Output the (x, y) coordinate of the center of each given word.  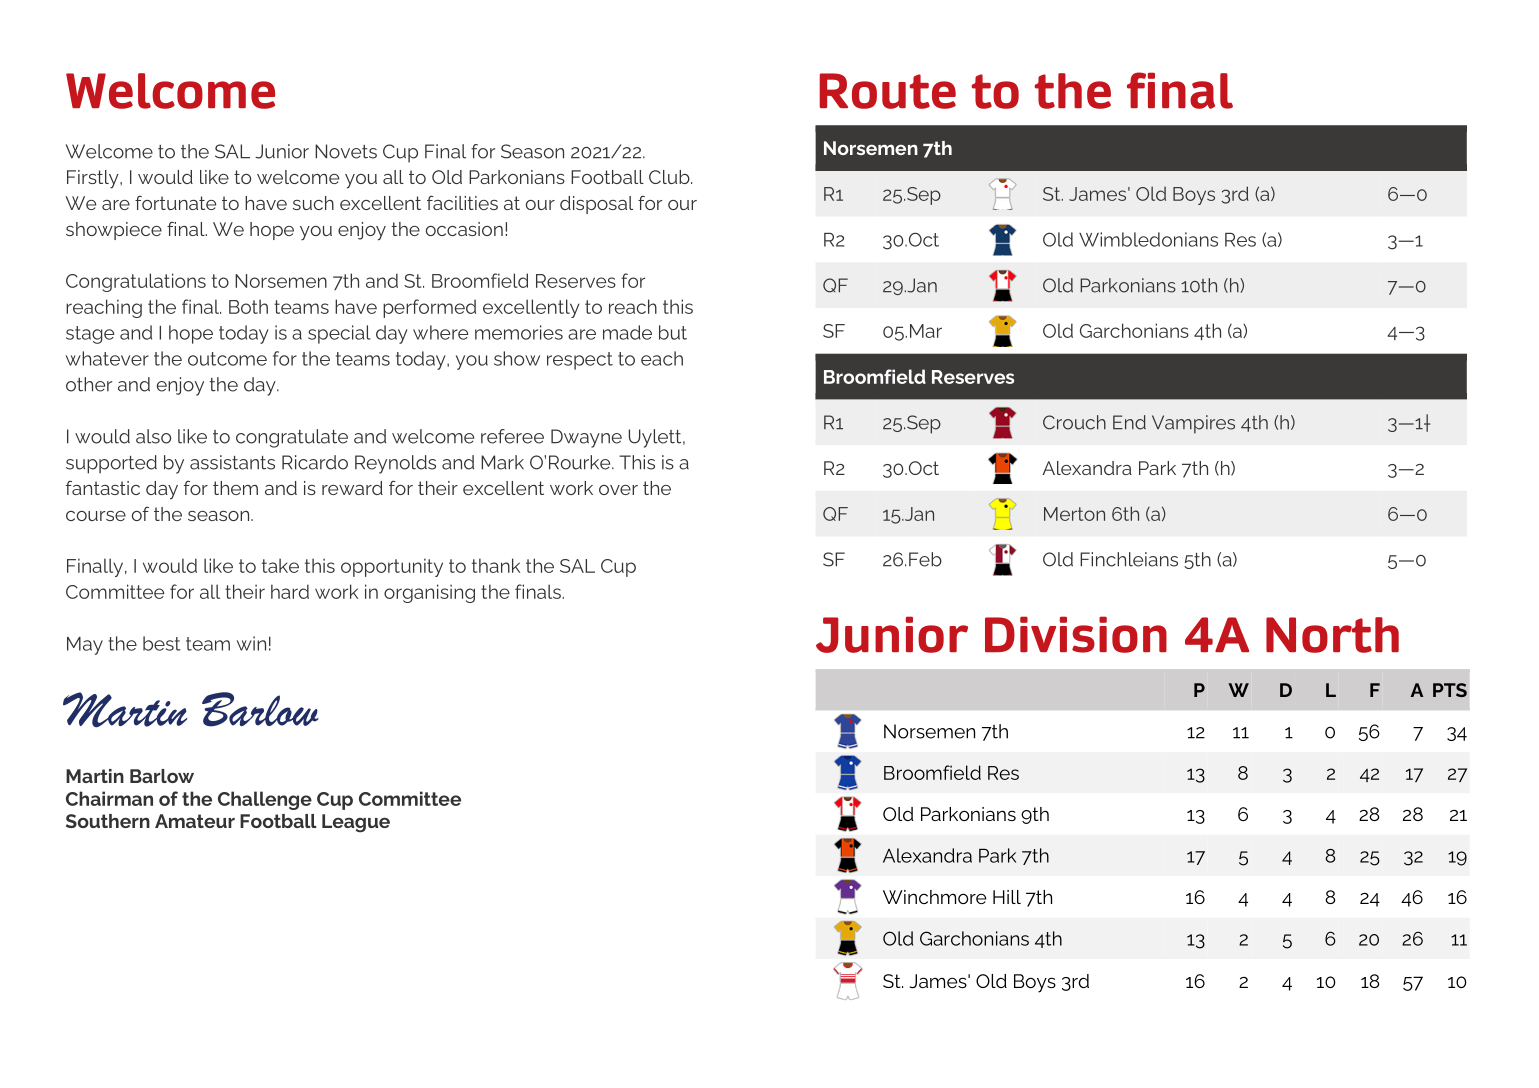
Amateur (195, 821)
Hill (1007, 897)
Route (887, 91)
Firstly (94, 179)
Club (670, 177)
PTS (1450, 690)
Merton (1074, 514)
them (235, 488)
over (618, 490)
